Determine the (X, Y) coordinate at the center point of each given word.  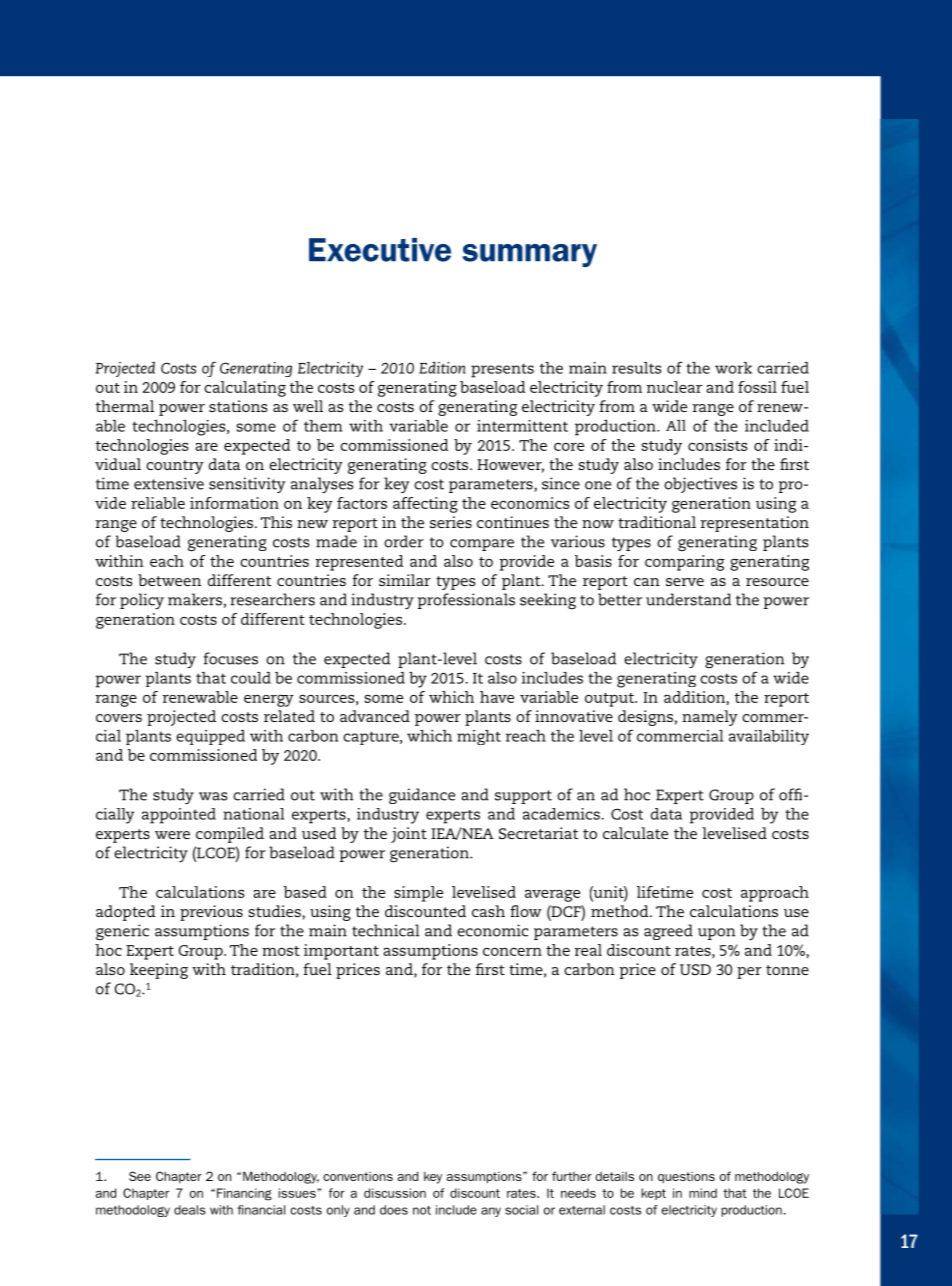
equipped (210, 737)
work (733, 368)
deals (190, 1210)
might (479, 737)
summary (529, 255)
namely (710, 718)
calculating (245, 389)
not (422, 1210)
